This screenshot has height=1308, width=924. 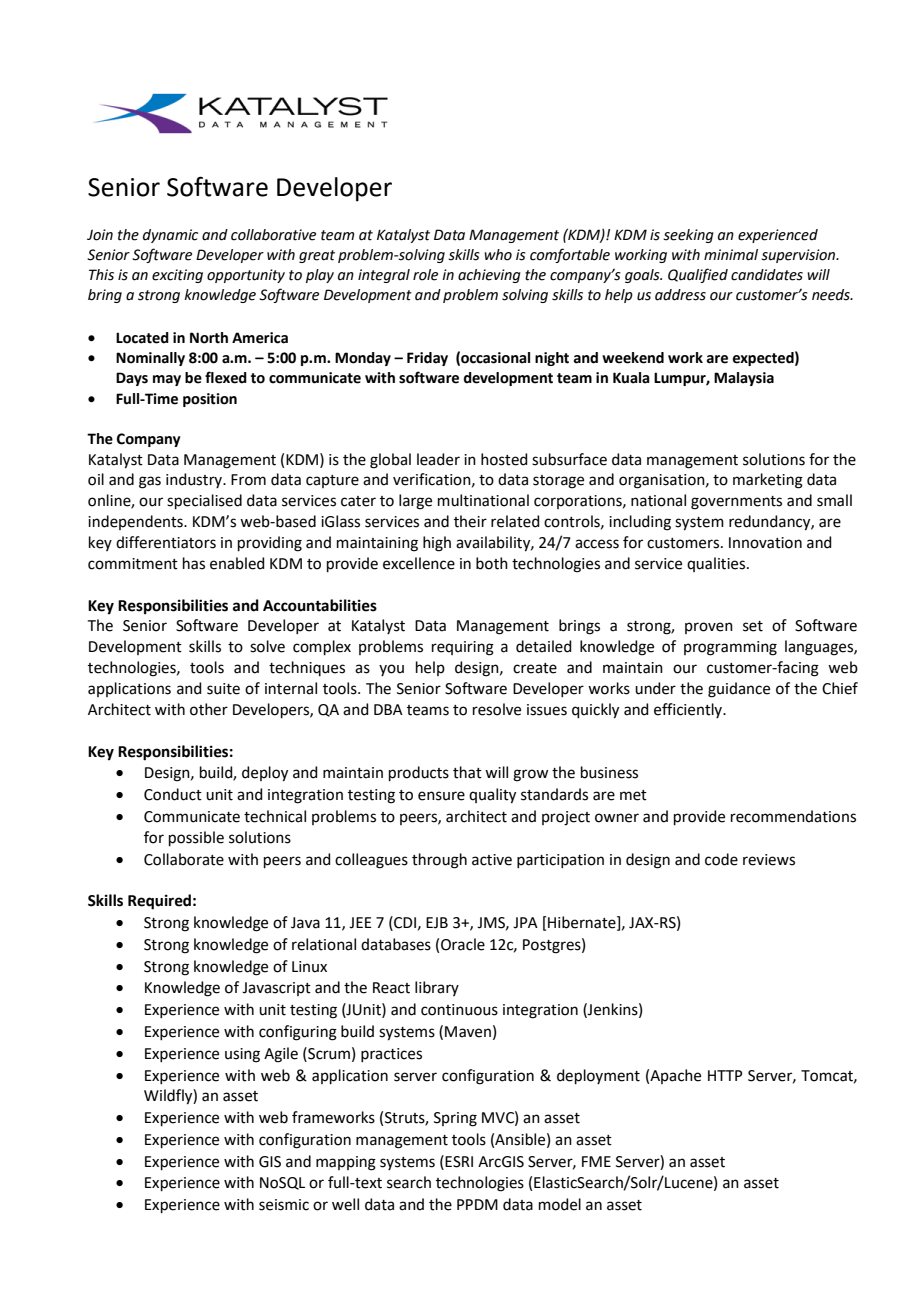 I want to click on issues, so click(x=547, y=710).
